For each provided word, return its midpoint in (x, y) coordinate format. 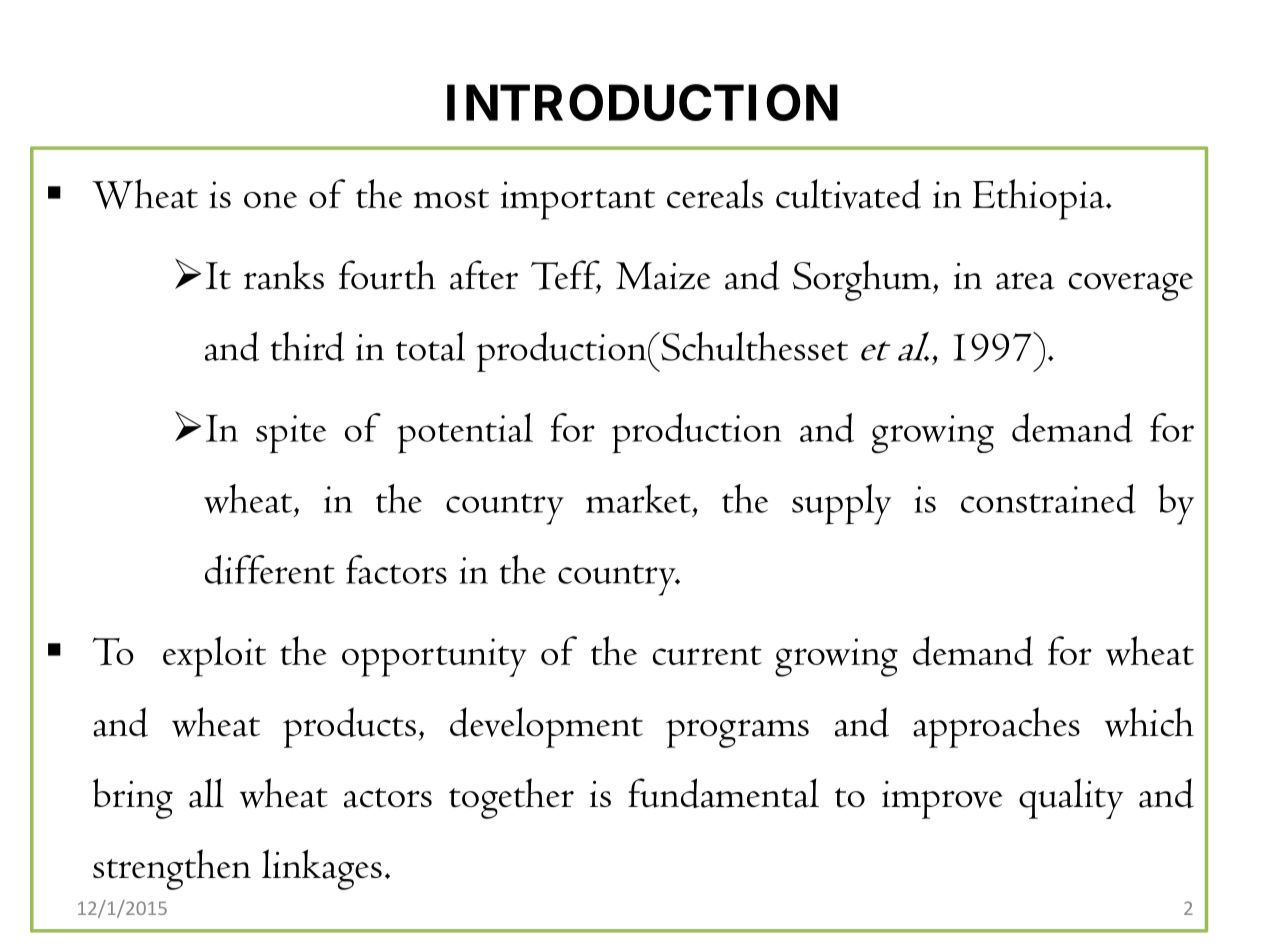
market (638, 498)
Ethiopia (1040, 199)
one (270, 200)
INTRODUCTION (642, 102)
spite (291, 434)
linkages (322, 869)
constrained (1048, 499)
